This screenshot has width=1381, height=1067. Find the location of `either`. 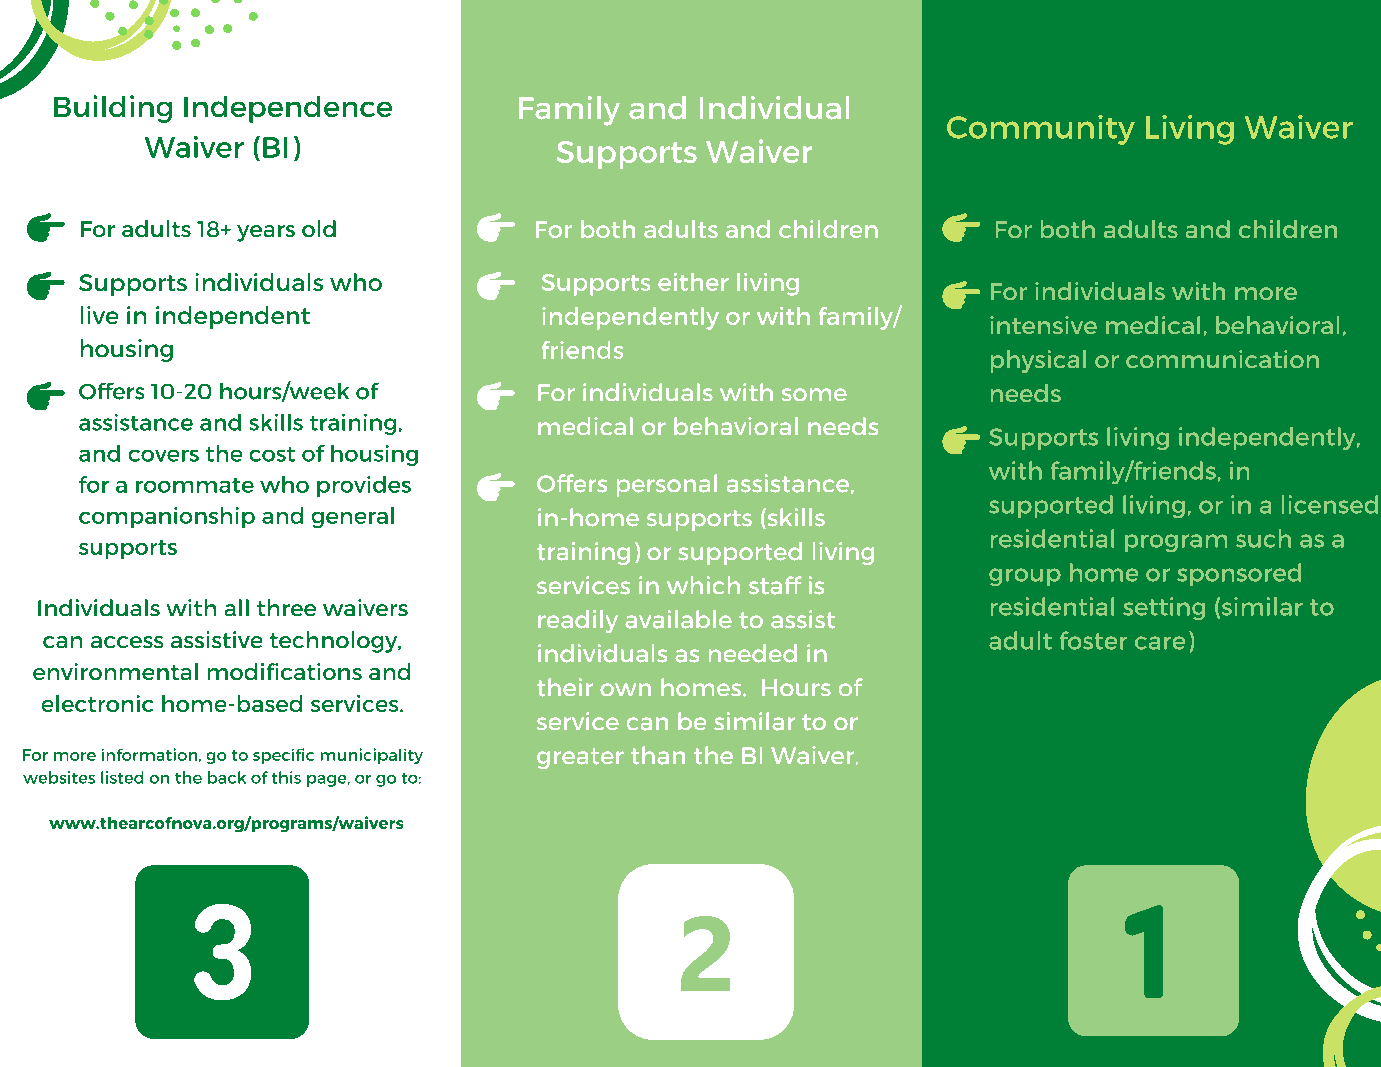

either is located at coordinates (693, 282).
